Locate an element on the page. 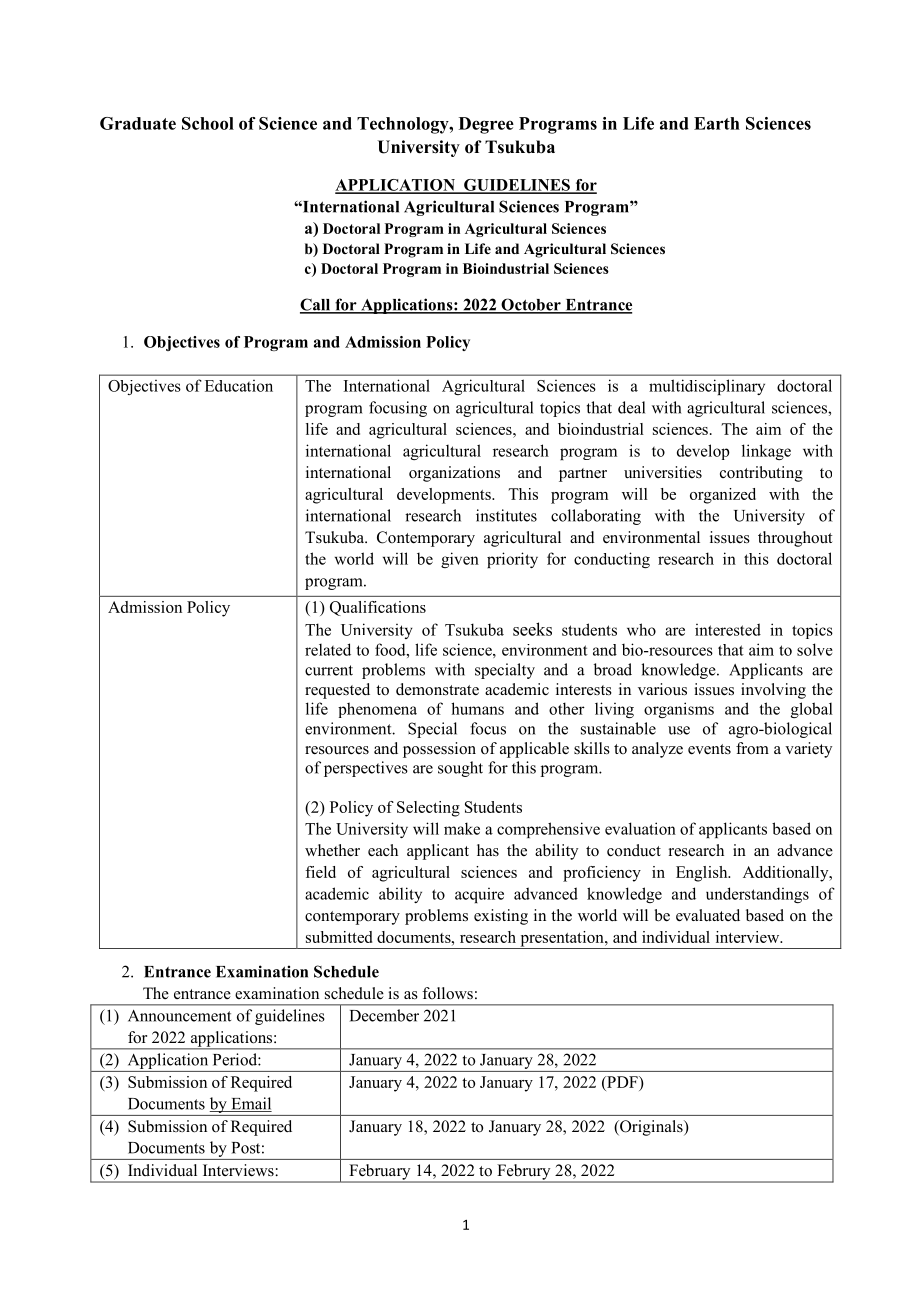 The image size is (924, 1308). Degree is located at coordinates (486, 125).
